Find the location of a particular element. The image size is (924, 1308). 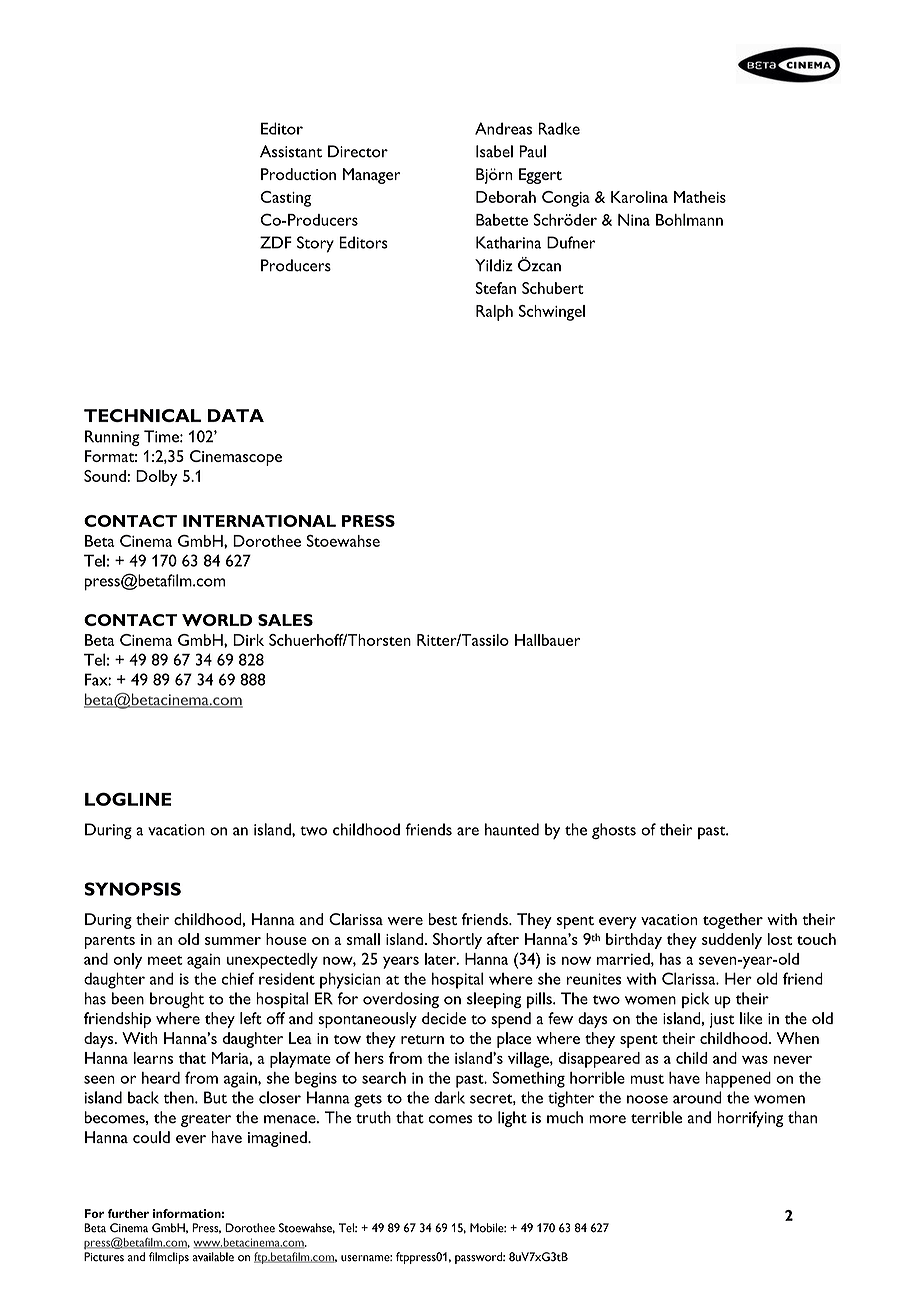

Ralph is located at coordinates (494, 313).
